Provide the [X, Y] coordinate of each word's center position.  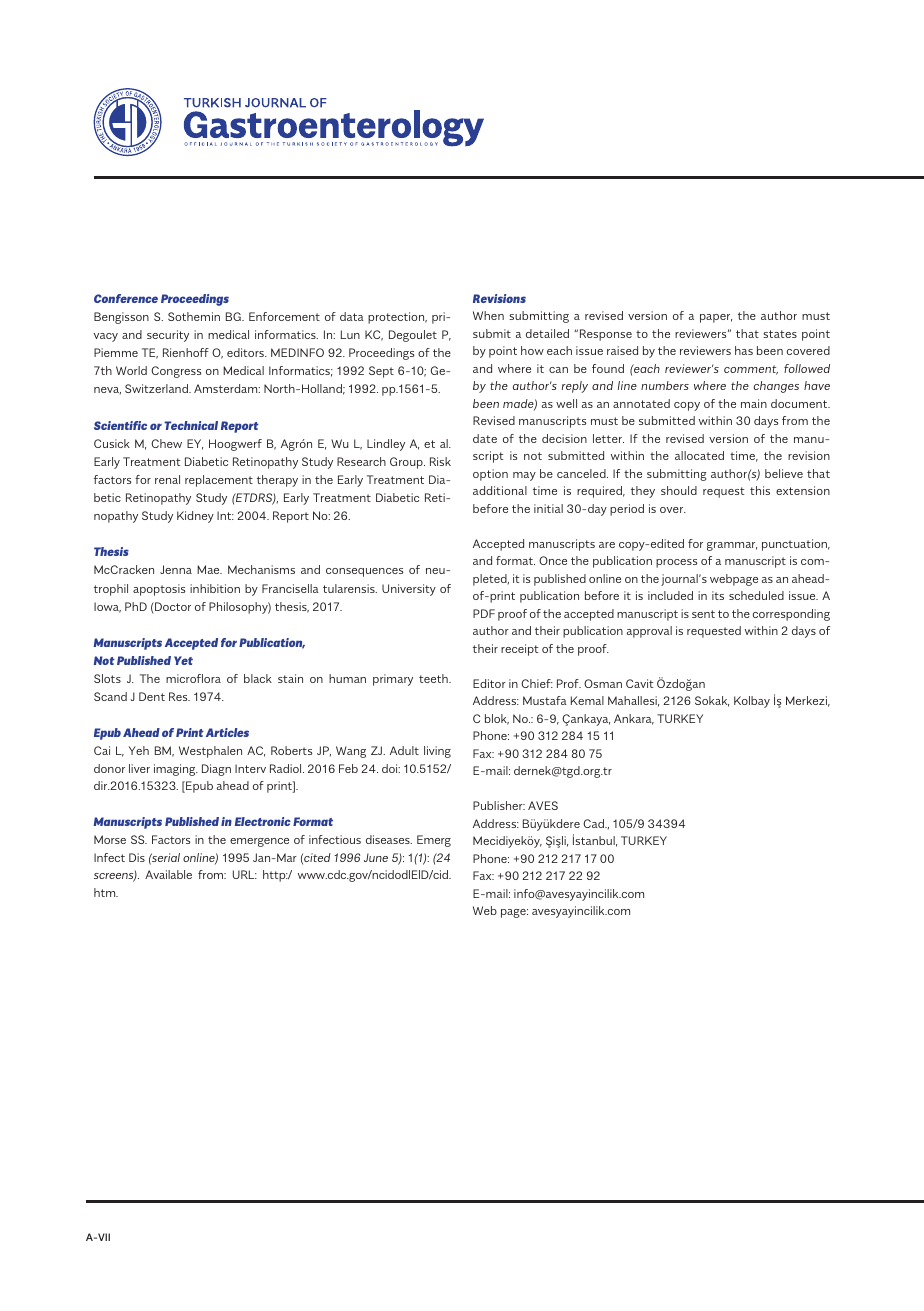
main [754, 403]
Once [553, 560]
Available [168, 874]
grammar [732, 546]
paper [716, 318]
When [488, 315]
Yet [183, 660]
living [437, 752]
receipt [519, 650]
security [168, 336]
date [485, 438]
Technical [191, 425]
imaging [176, 770]
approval [649, 632]
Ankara [634, 719]
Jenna [176, 569]
